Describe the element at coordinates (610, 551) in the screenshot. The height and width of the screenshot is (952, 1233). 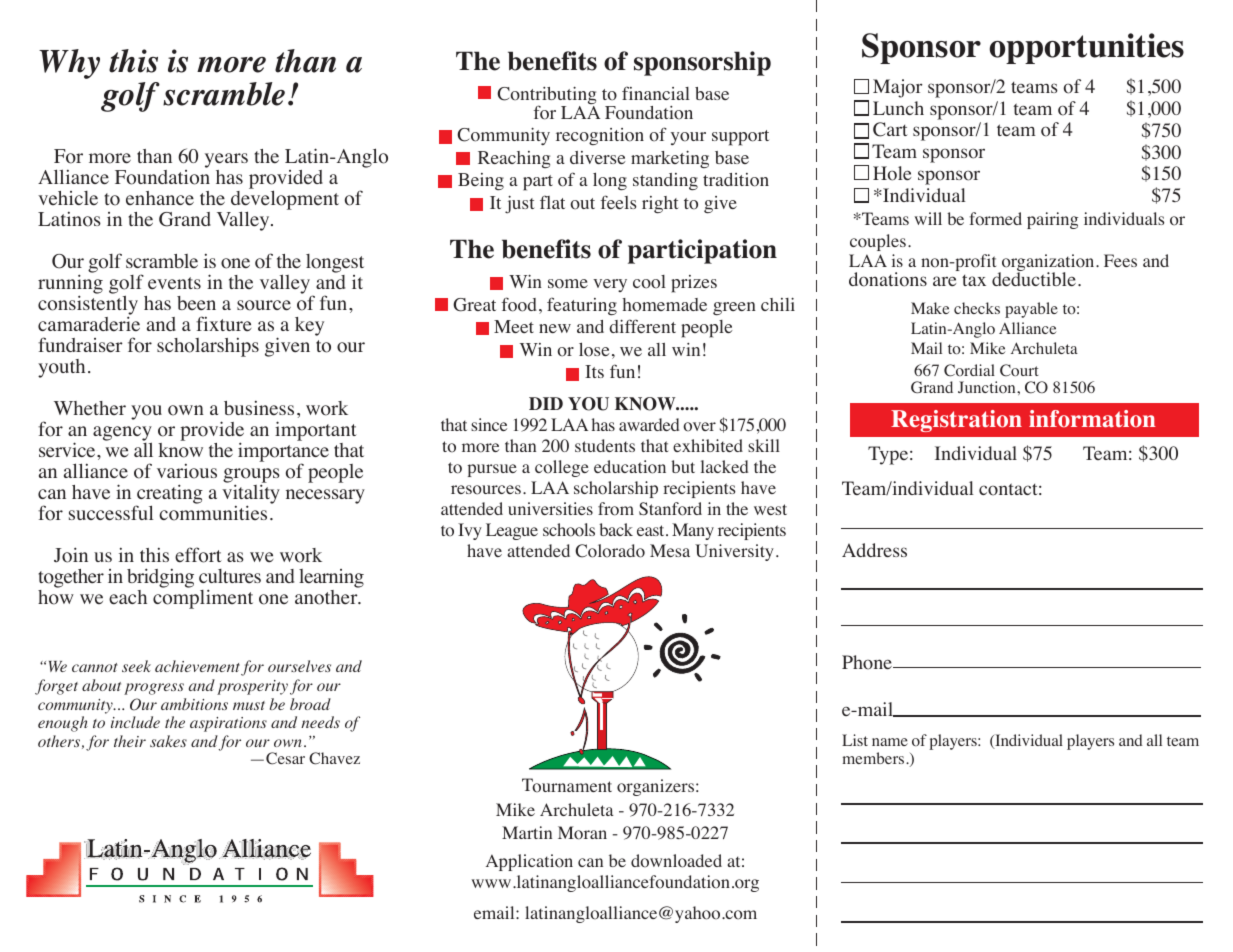
I see `Colorado` at that location.
